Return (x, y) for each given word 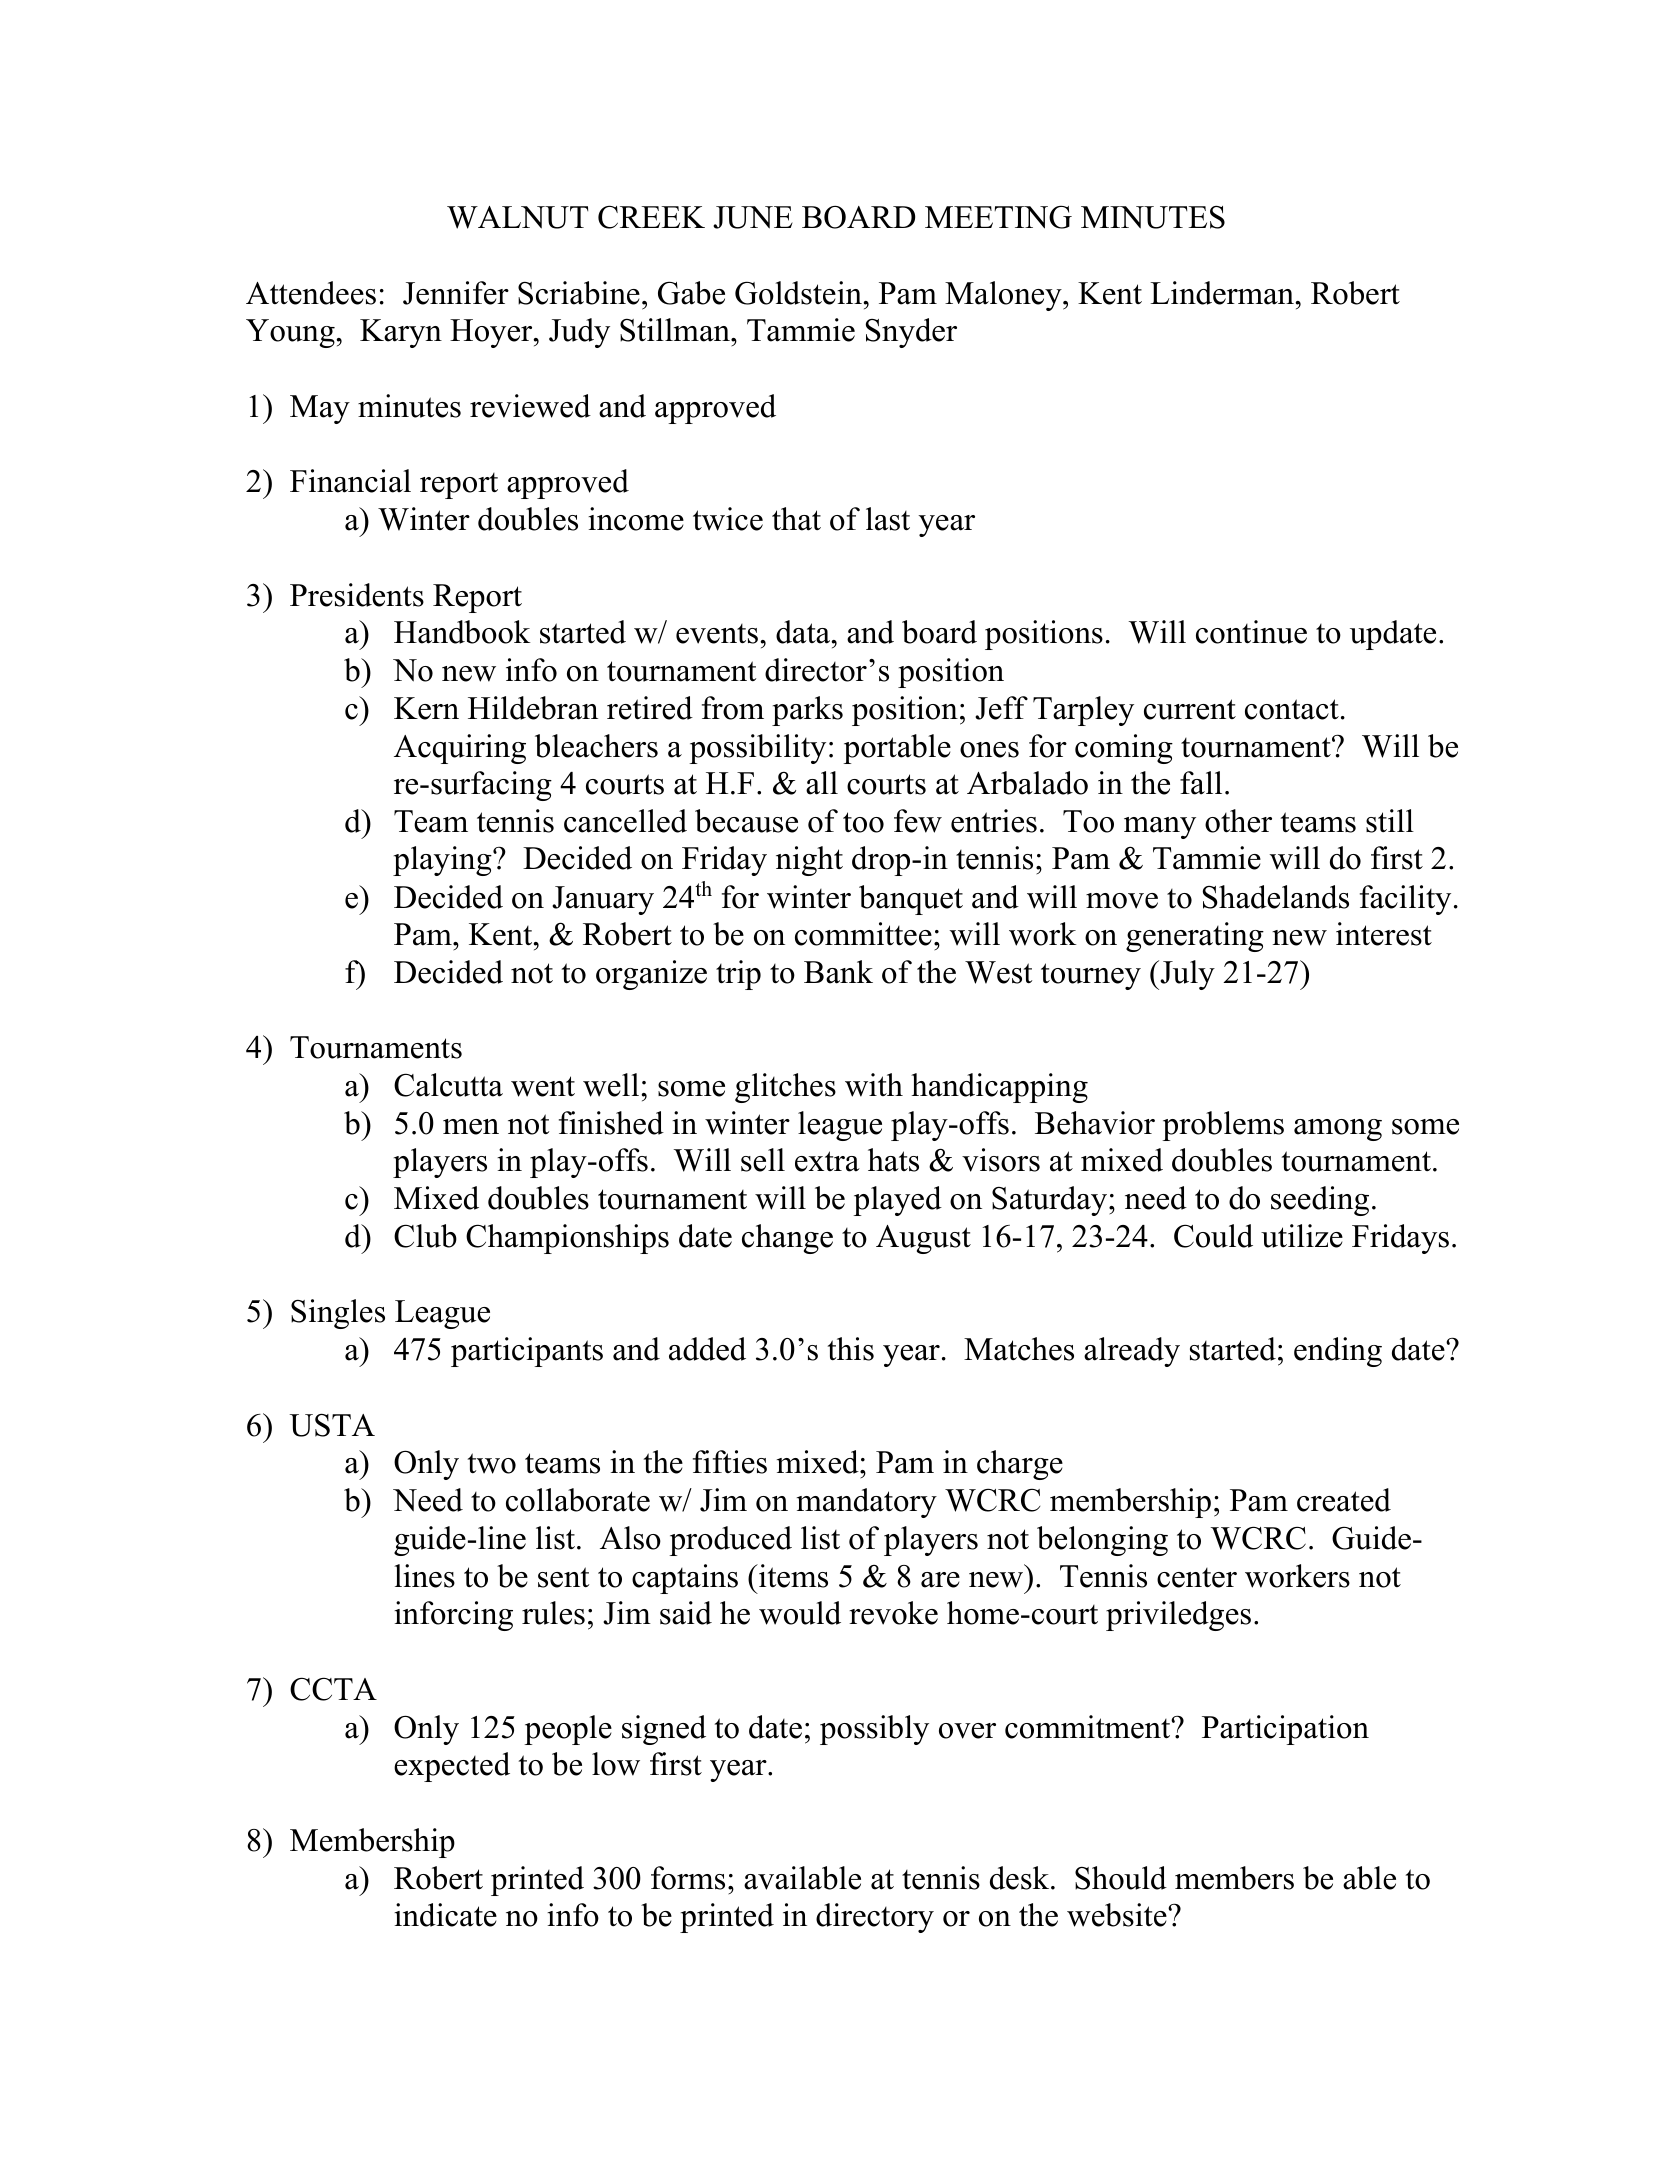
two (492, 1463)
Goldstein (799, 293)
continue (1251, 632)
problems (1223, 1126)
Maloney (1004, 296)
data (804, 632)
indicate (445, 1915)
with (874, 1085)
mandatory (867, 1503)
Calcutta (448, 1085)
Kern (426, 708)
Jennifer (456, 293)
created (1344, 1500)
